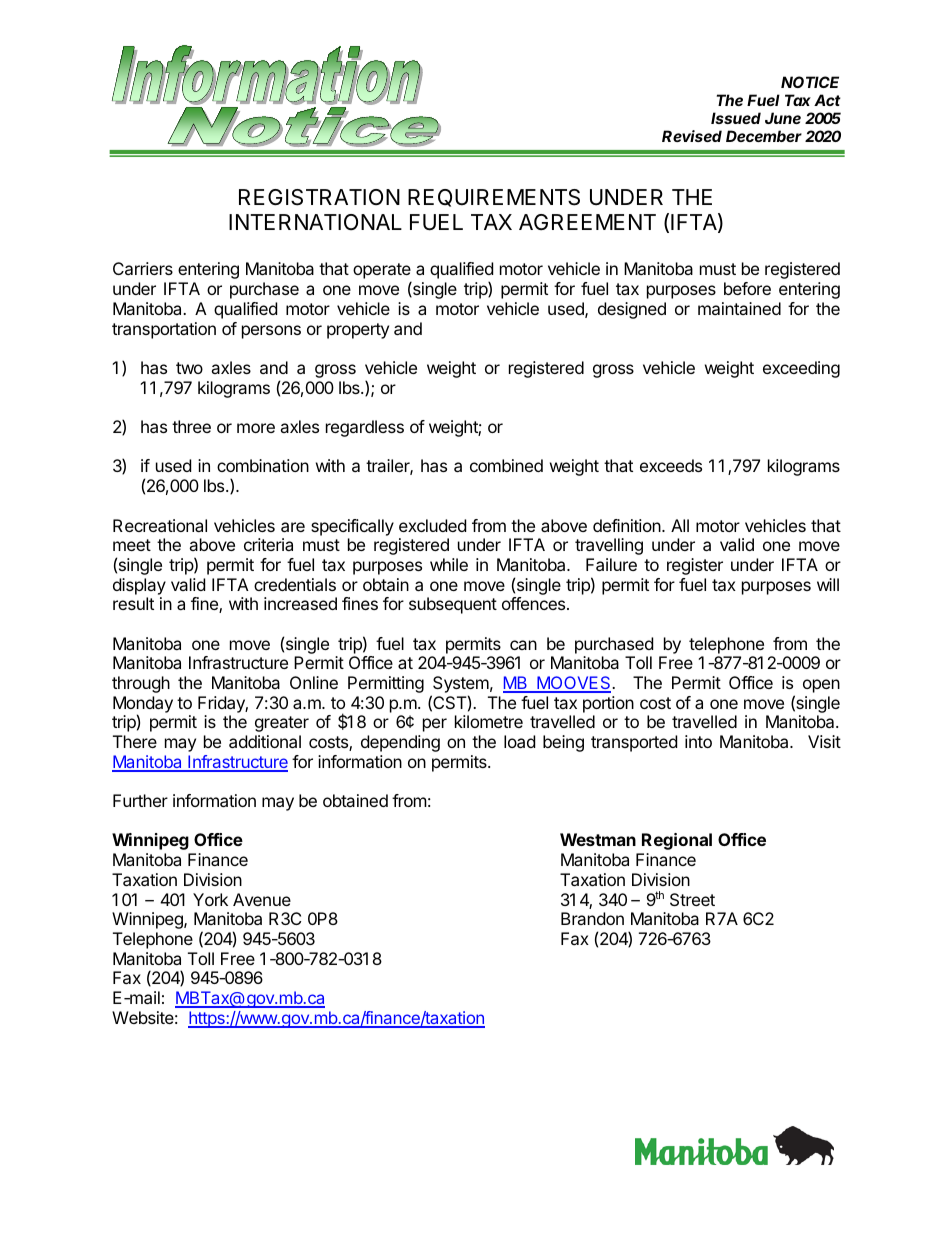 The image size is (952, 1233). Describe the element at coordinates (319, 197) in the screenshot. I see `REGISTRATION` at that location.
